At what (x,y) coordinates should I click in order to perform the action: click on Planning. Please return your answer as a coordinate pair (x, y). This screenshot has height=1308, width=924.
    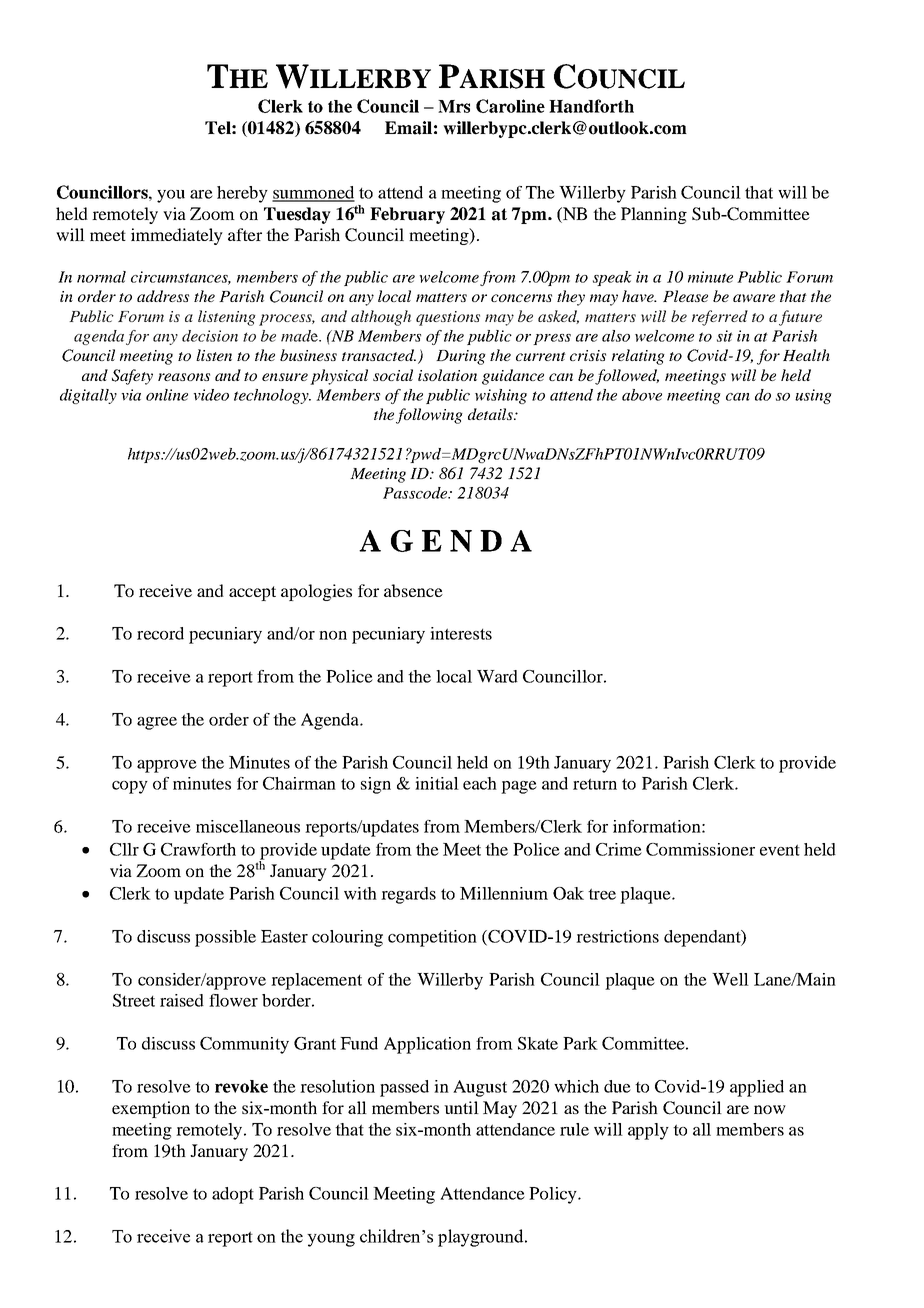
    Looking at the image, I should click on (654, 215).
